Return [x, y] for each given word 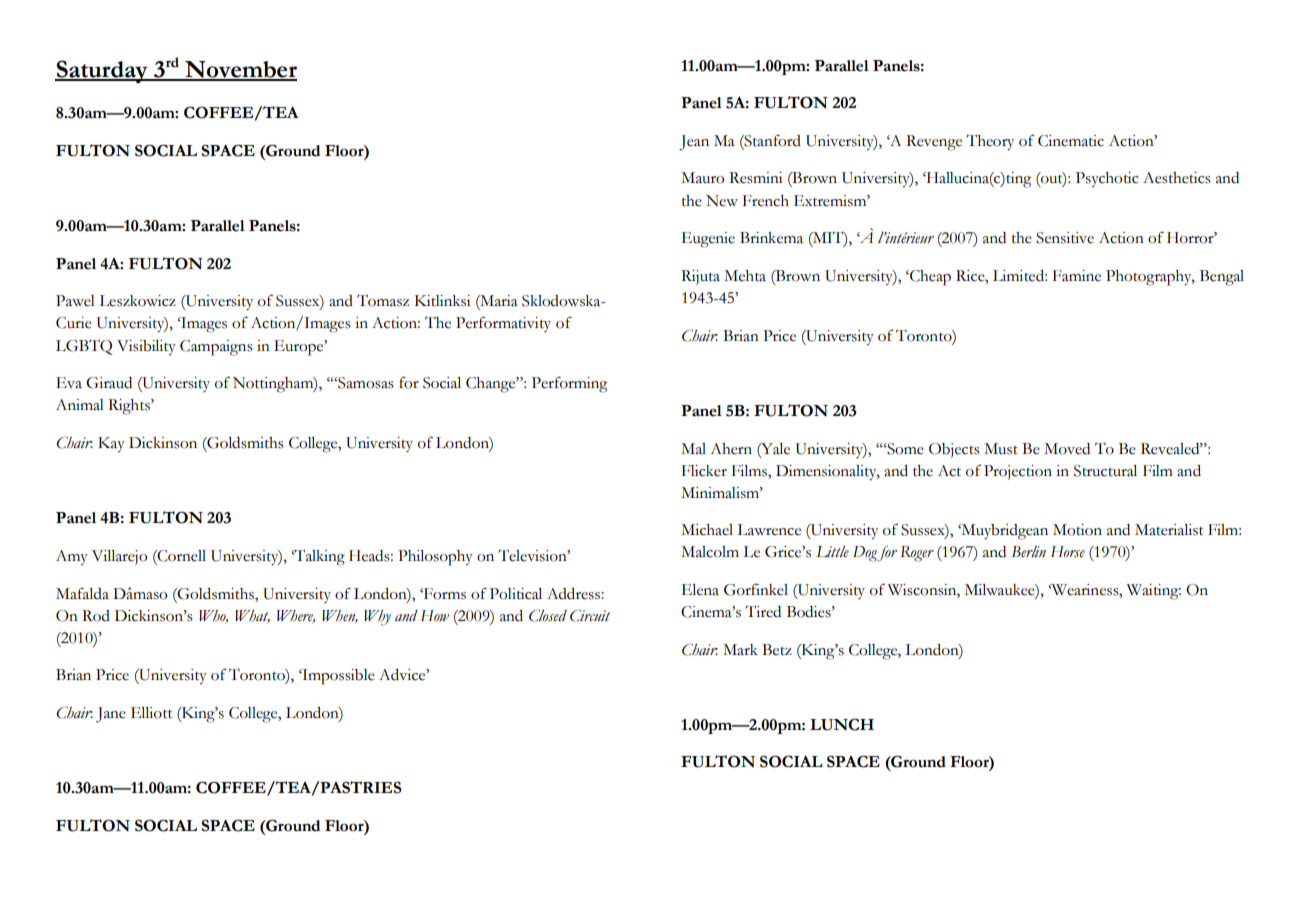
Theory [990, 142]
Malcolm [710, 552]
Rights [130, 407]
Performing [569, 385]
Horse [1068, 552]
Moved [1067, 449]
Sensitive [1065, 238]
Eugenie [708, 240]
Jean [694, 143]
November [240, 70]
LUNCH [842, 724]
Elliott [151, 713]
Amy [72, 558]
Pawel [75, 301]
